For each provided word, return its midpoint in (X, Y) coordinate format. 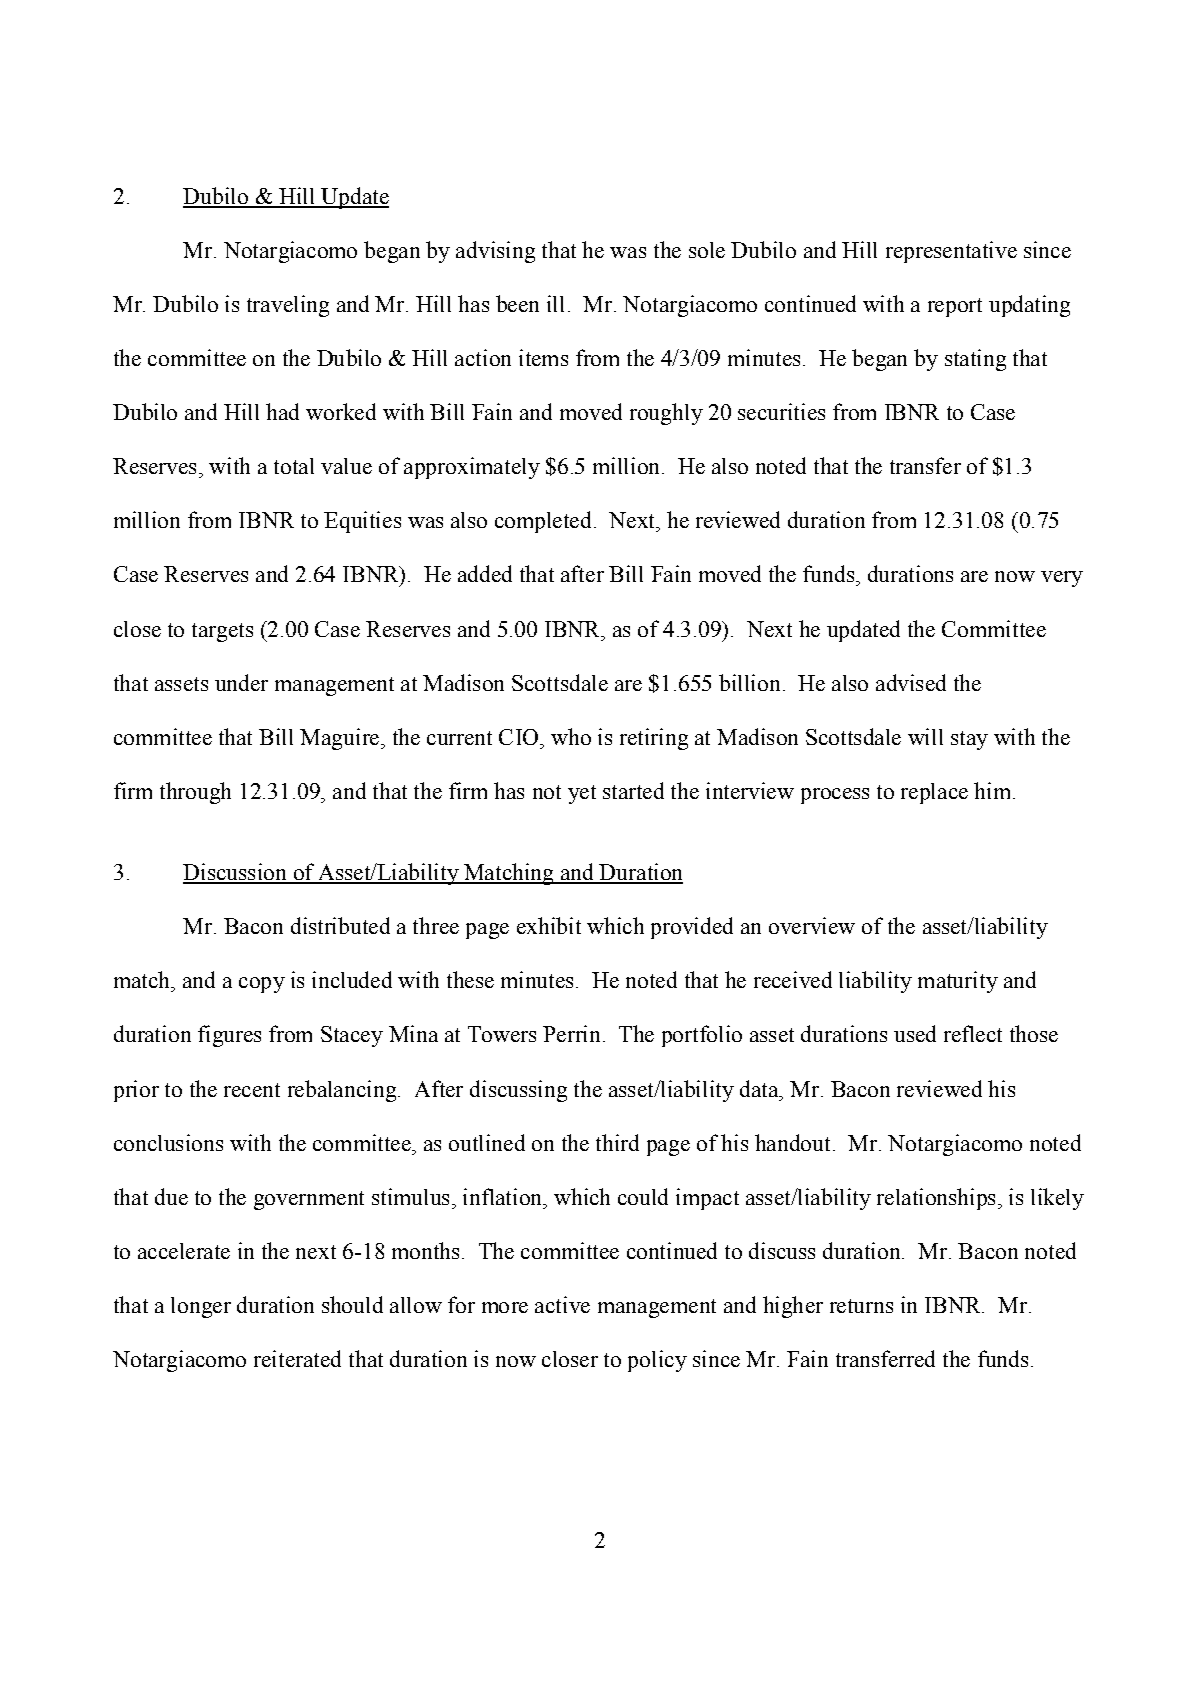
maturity (958, 982)
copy (262, 985)
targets (222, 632)
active (562, 1304)
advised (911, 682)
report (955, 307)
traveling (288, 306)
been (517, 303)
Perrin (571, 1033)
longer (201, 1307)
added (485, 573)
